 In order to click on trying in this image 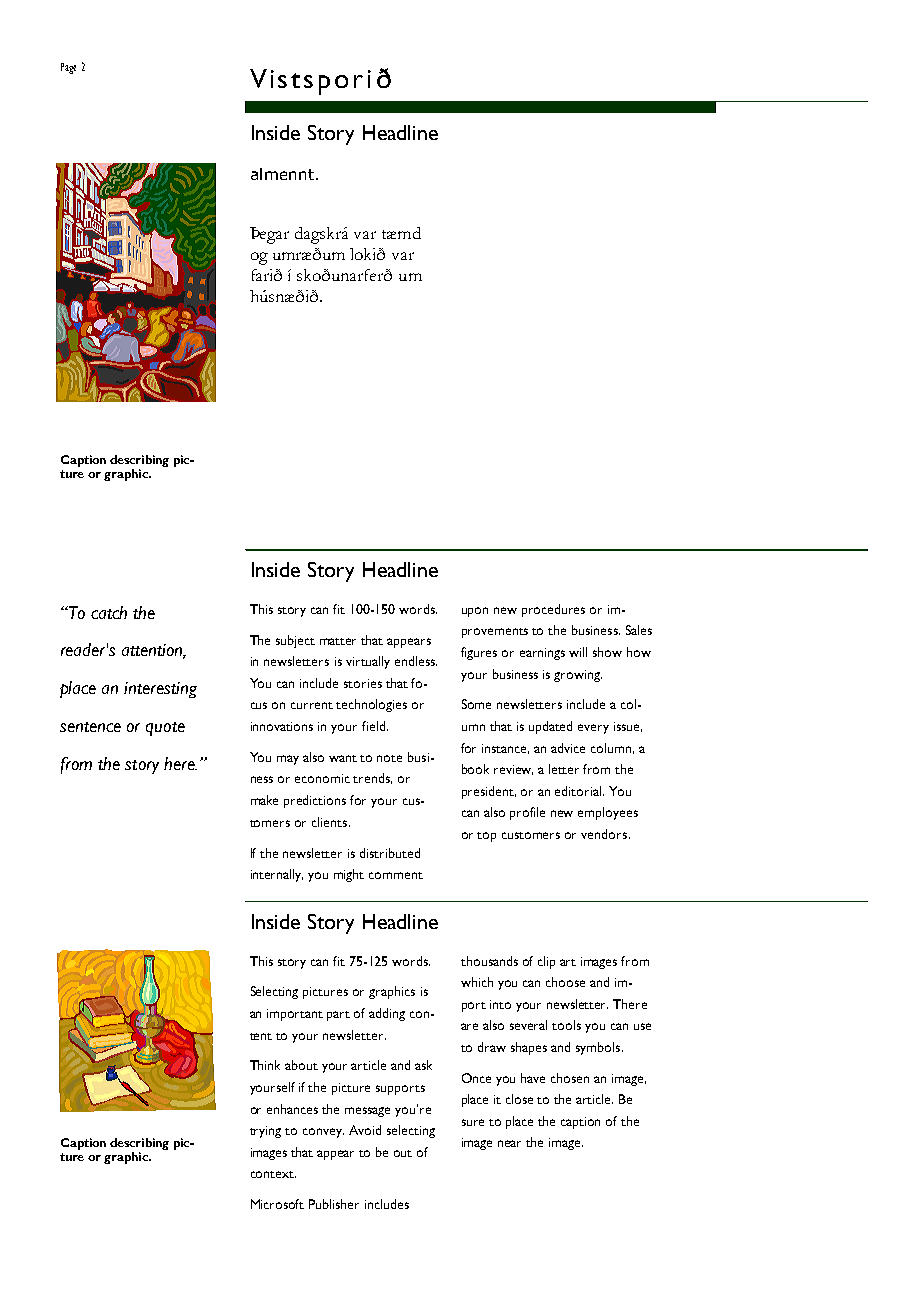, I will do `click(265, 1132)`.
